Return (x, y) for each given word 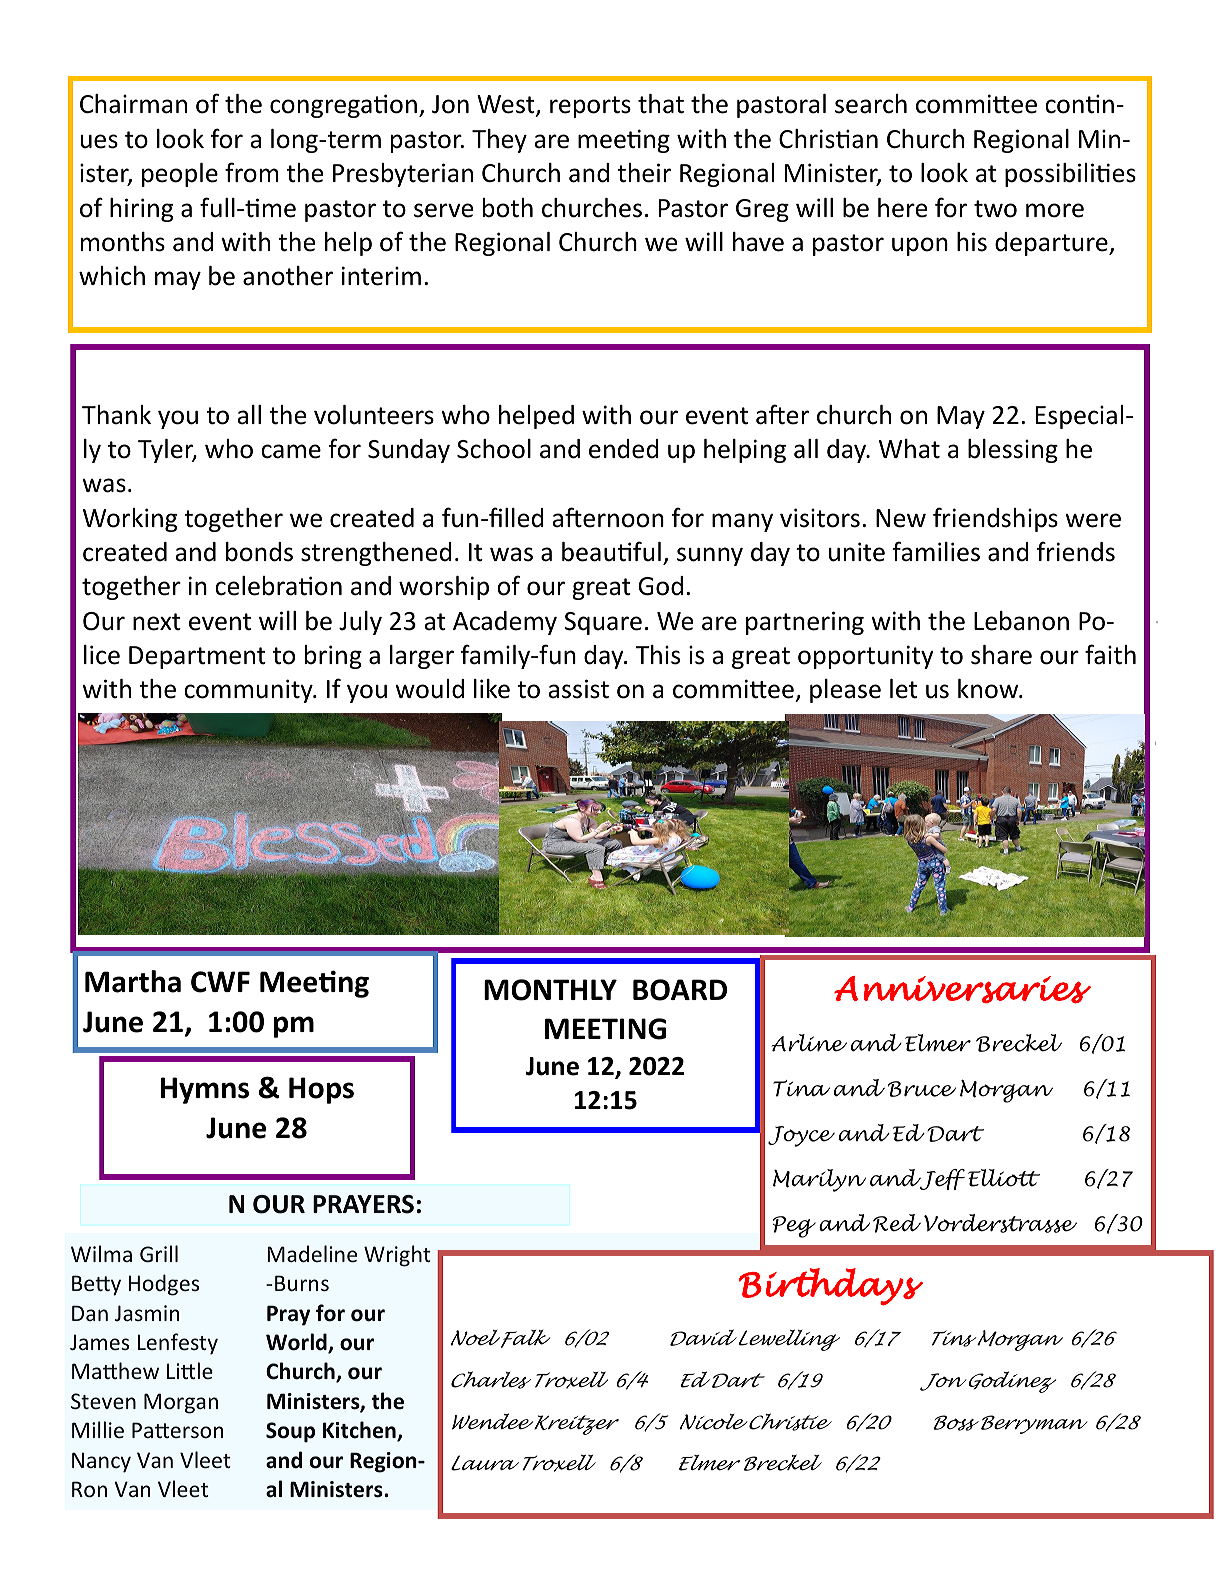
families (936, 551)
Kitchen (360, 1431)
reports (590, 107)
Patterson (177, 1430)
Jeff (941, 1179)
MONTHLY (550, 990)
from (252, 172)
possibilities (1070, 175)
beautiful (611, 551)
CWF (220, 982)
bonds (259, 552)
